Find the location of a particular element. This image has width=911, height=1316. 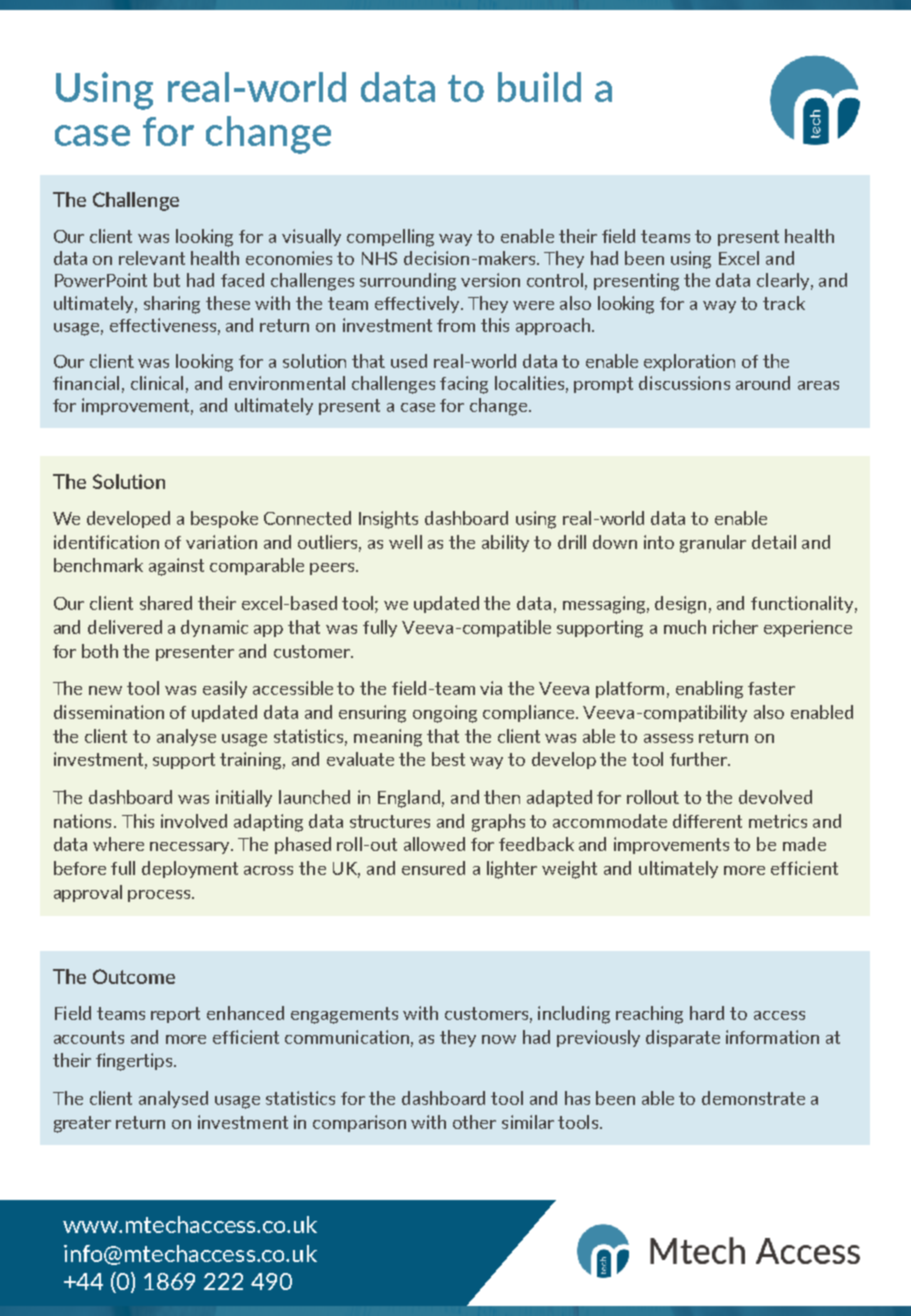

clinical is located at coordinates (157, 383).
